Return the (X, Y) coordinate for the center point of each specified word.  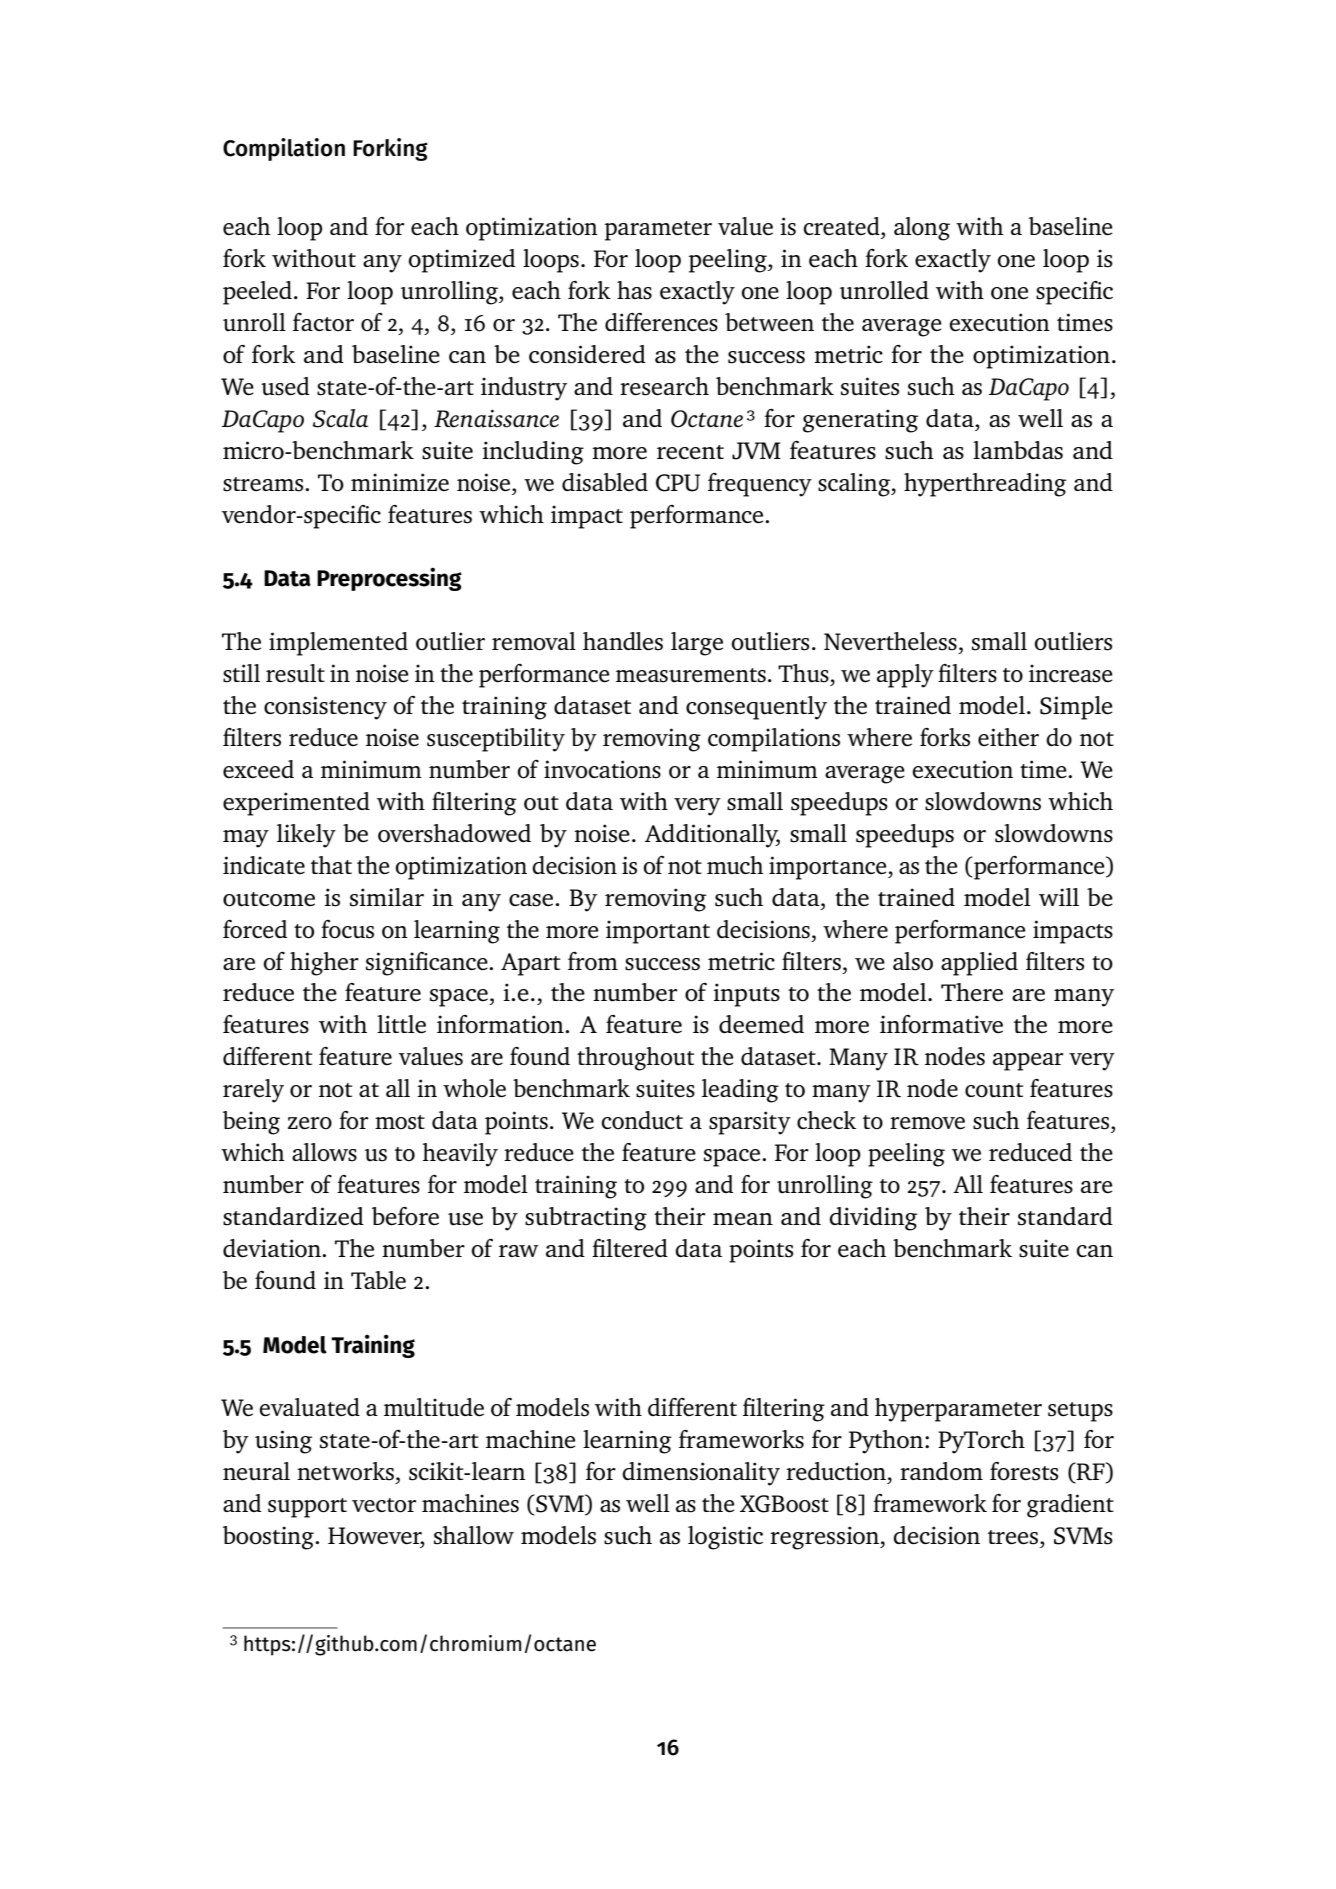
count (994, 1090)
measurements (691, 675)
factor (323, 322)
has (634, 290)
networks (345, 1471)
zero (310, 1123)
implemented (338, 644)
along (922, 229)
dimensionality (701, 1474)
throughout (635, 1059)
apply (905, 676)
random (941, 1471)
